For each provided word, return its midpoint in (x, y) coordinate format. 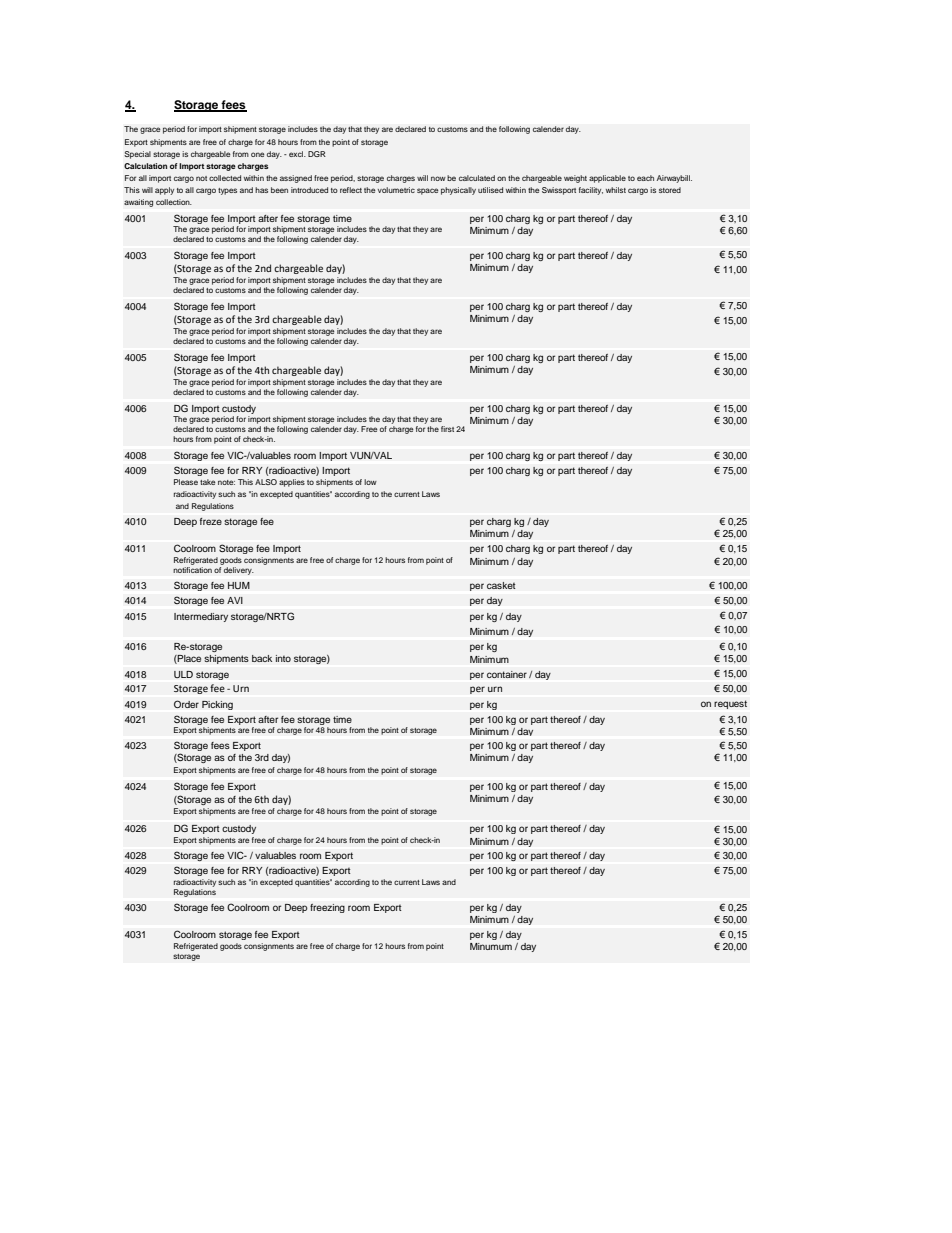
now (438, 178)
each (645, 178)
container (507, 674)
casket (501, 585)
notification (192, 570)
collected (225, 178)
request (730, 704)
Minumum (491, 946)
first (447, 429)
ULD (183, 675)
